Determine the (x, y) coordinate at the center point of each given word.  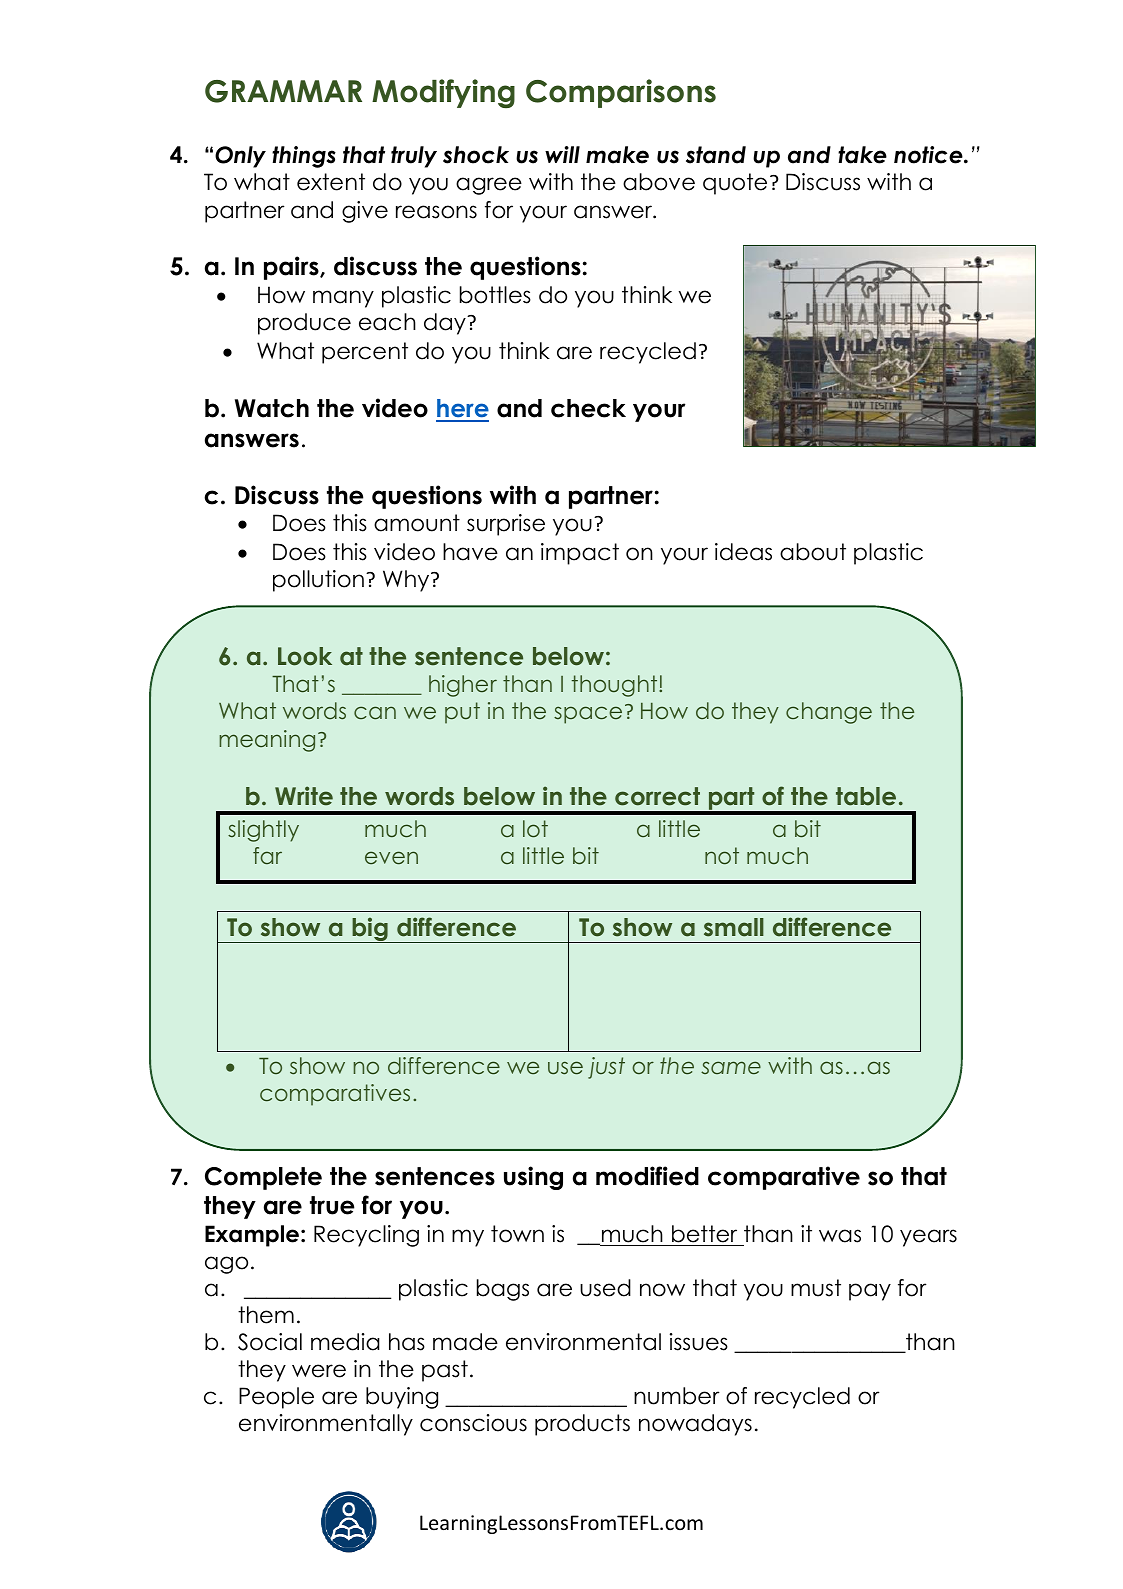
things (304, 157)
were (319, 1371)
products (582, 1425)
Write (304, 796)
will (562, 154)
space (588, 715)
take (862, 155)
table (866, 796)
